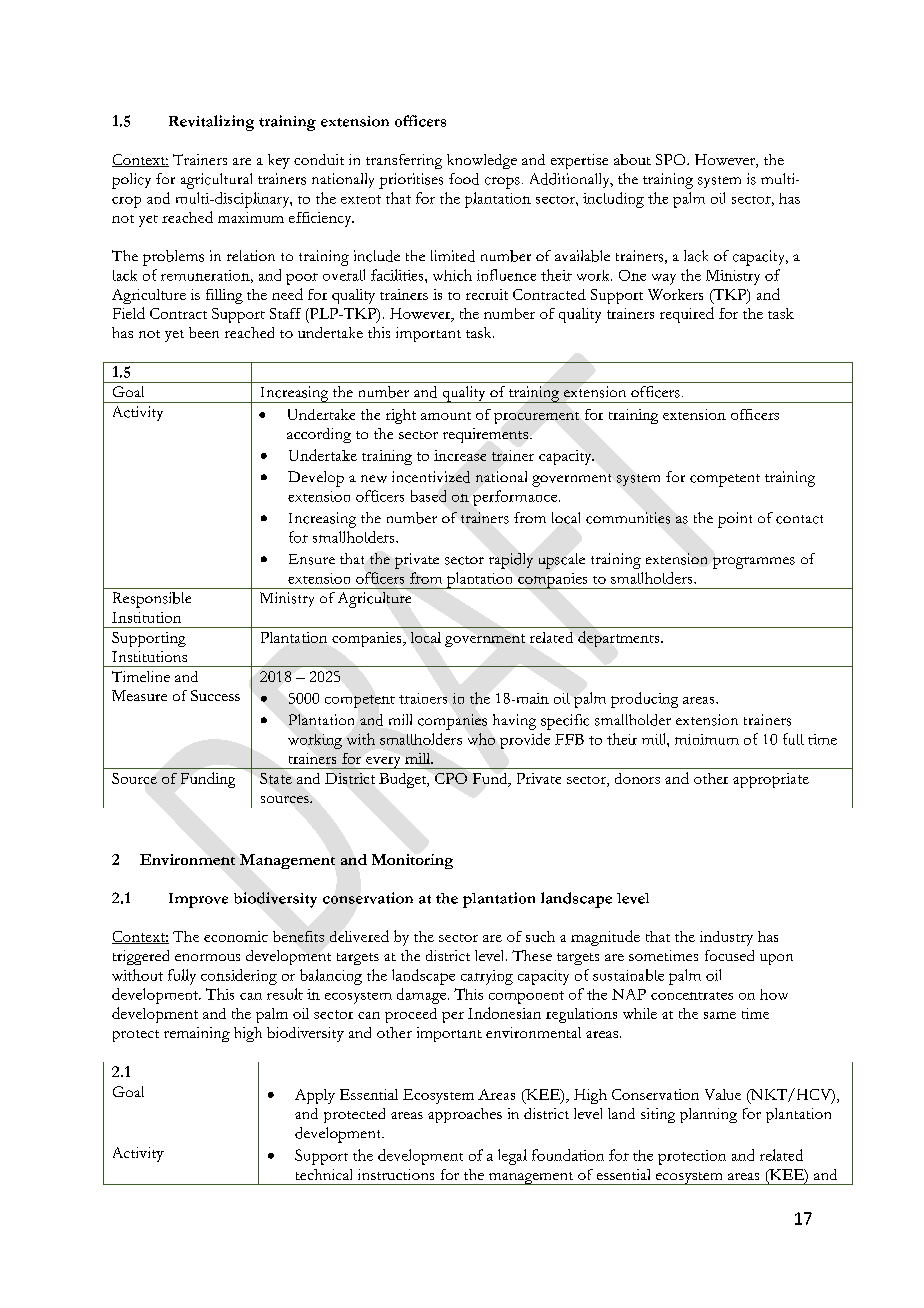 This page has height=1308, width=924. Describe the element at coordinates (465, 1115) in the page. I see `approaches` at that location.
